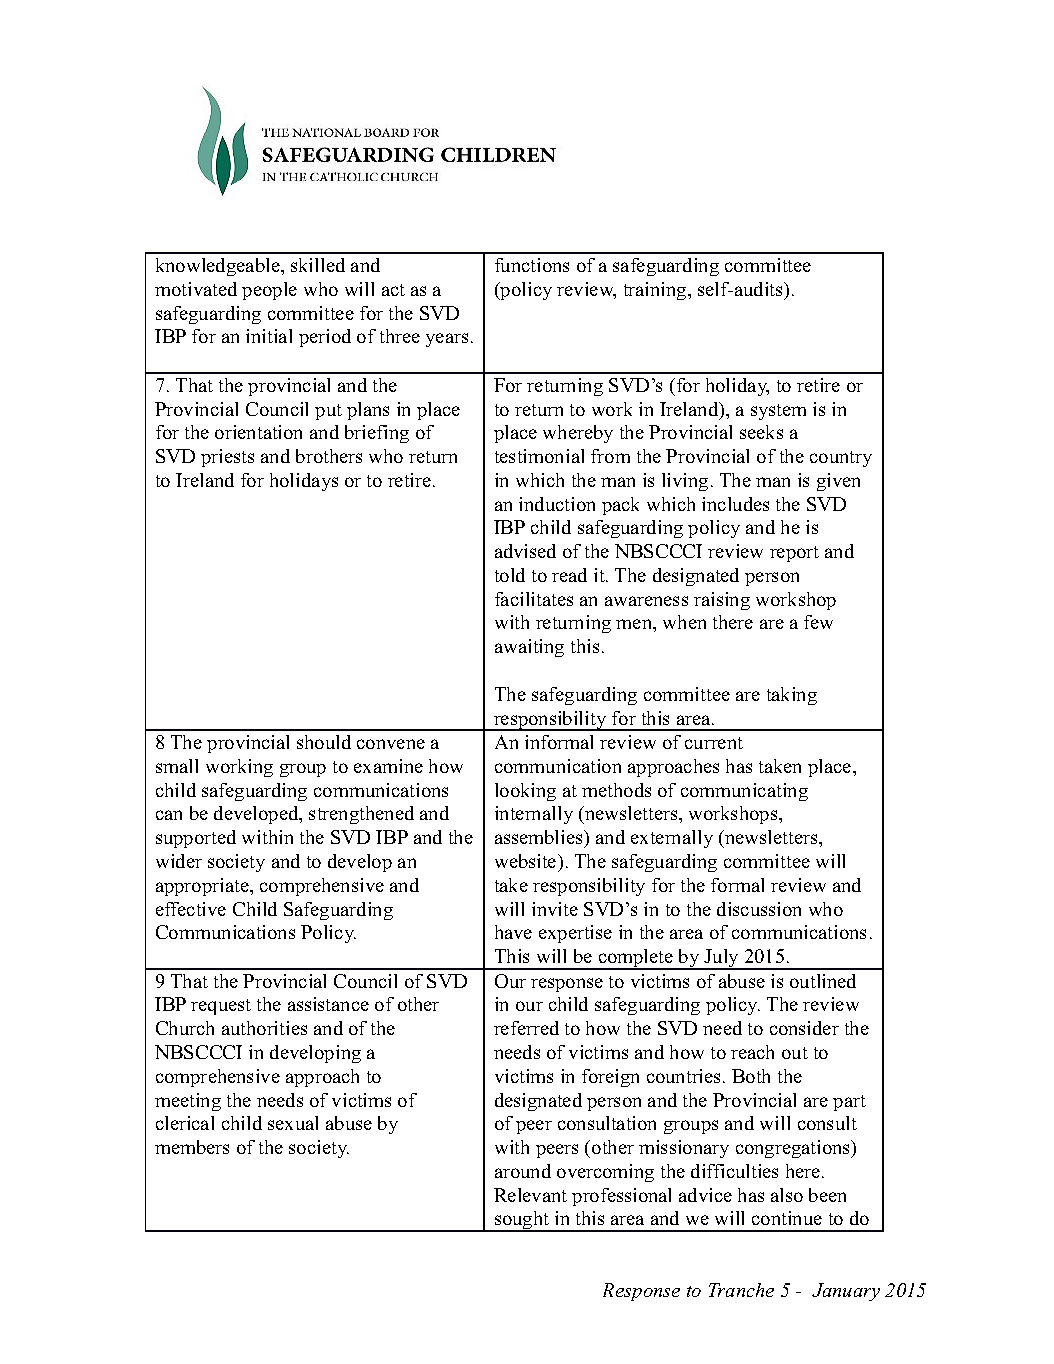  Describe the element at coordinates (269, 291) in the screenshot. I see `people` at that location.
